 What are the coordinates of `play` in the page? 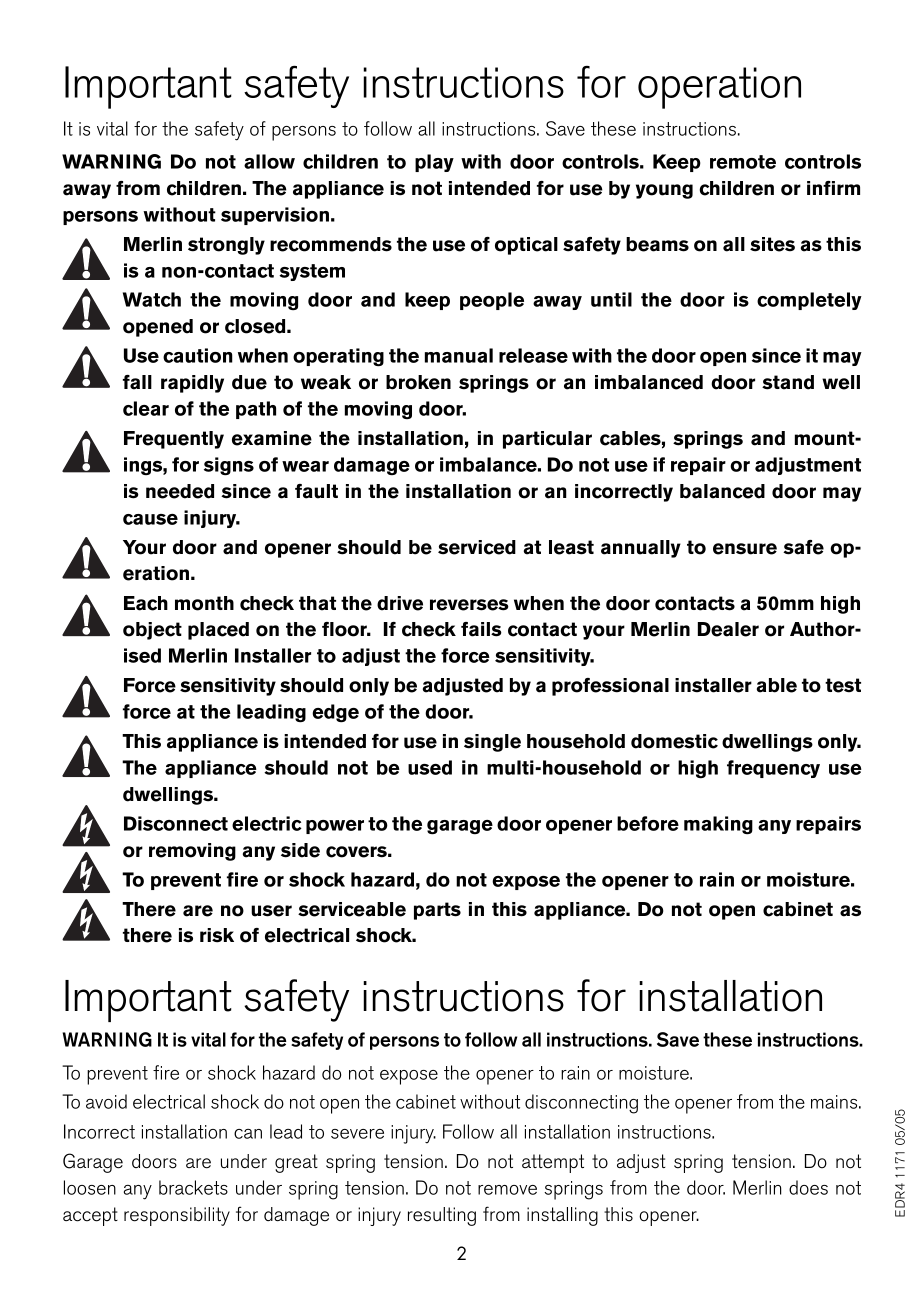 It's located at (434, 163).
